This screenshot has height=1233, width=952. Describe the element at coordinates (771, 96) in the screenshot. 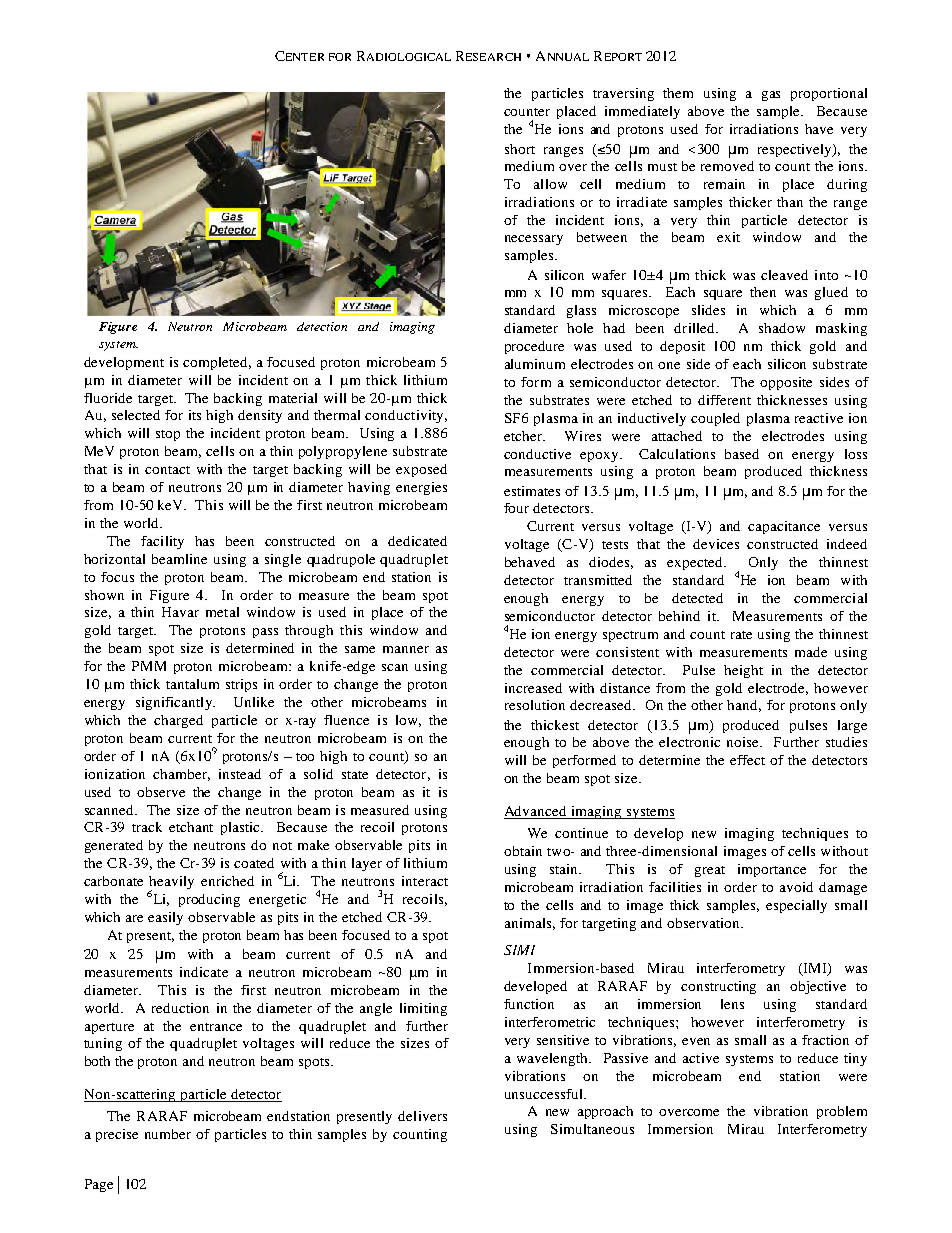

I see `gas` at that location.
